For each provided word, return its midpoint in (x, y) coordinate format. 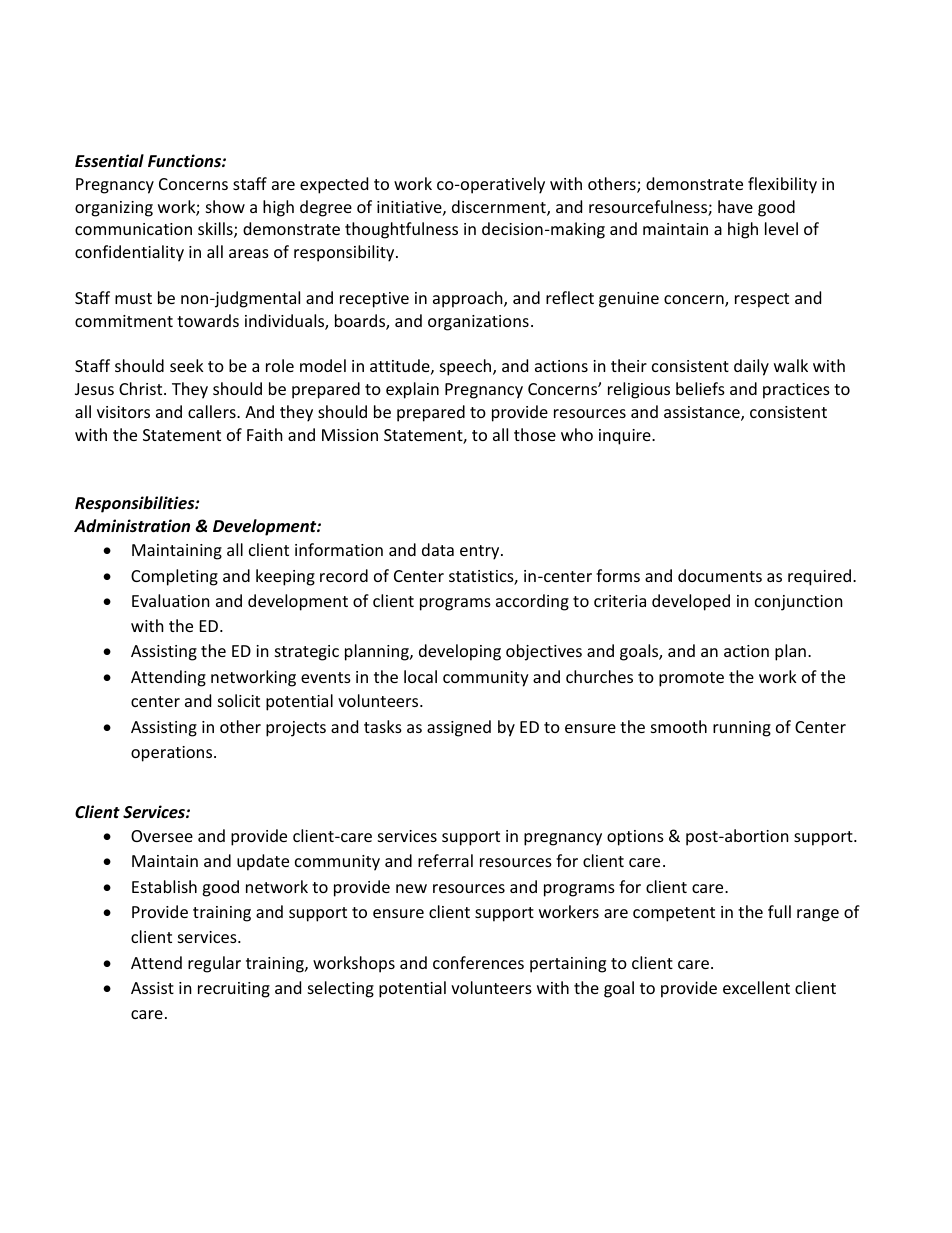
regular (214, 964)
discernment (500, 208)
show (225, 206)
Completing (174, 577)
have (735, 206)
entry (481, 552)
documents (720, 575)
